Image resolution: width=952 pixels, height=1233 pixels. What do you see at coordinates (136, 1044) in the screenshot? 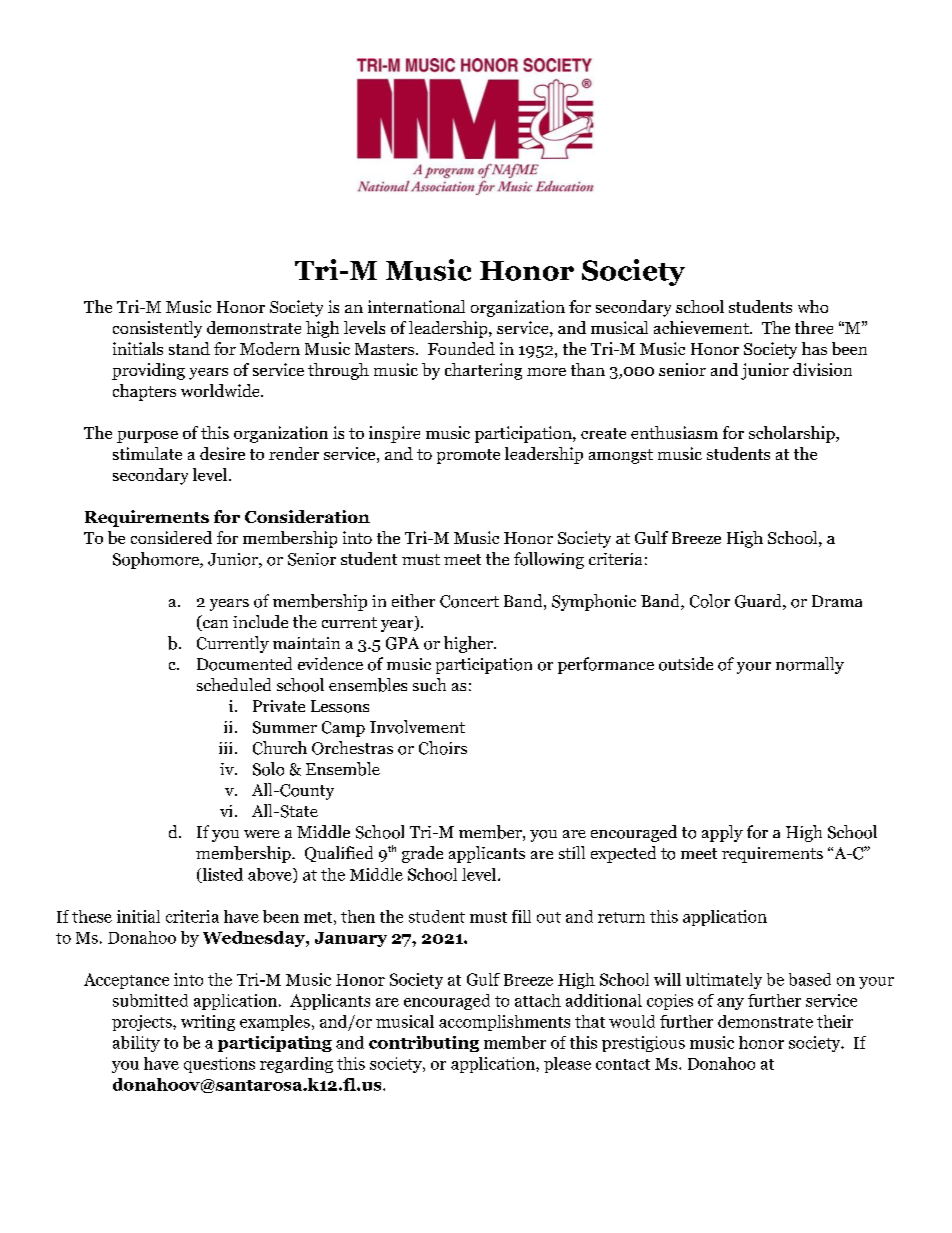
I see `ability` at bounding box center [136, 1044].
